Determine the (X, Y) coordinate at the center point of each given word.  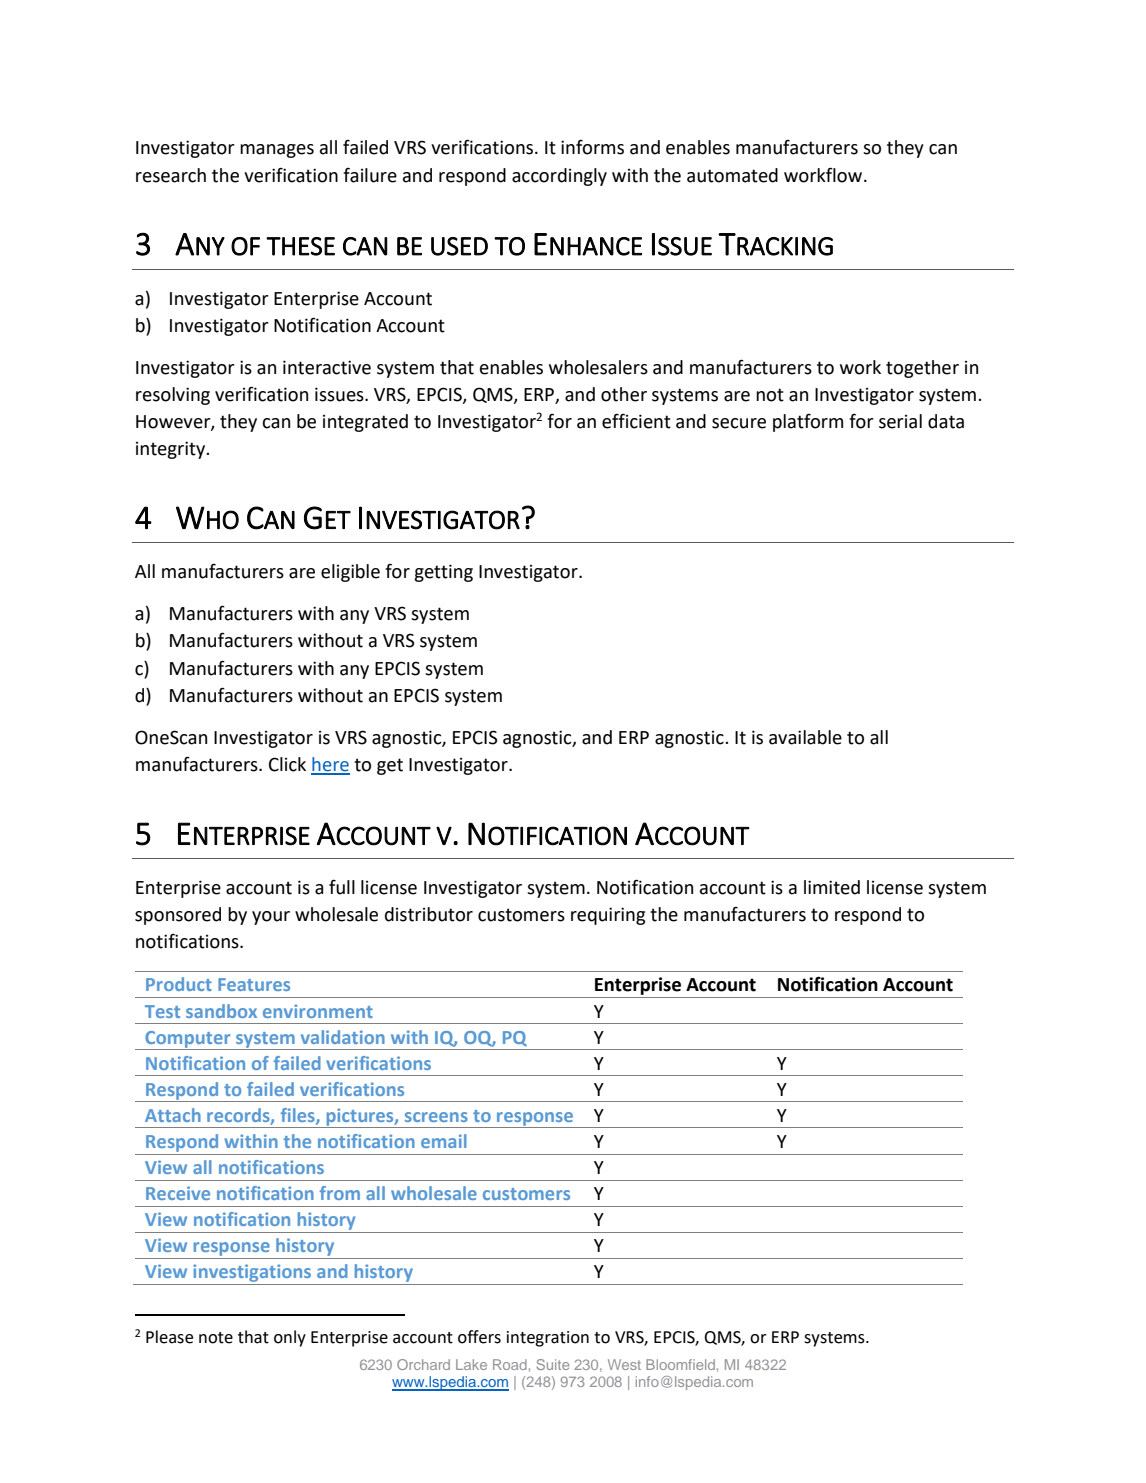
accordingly (559, 177)
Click (287, 764)
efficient (636, 421)
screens (436, 1117)
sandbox (221, 1011)
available (805, 737)
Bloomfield (680, 1364)
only (290, 1338)
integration (548, 1339)
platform (808, 423)
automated (732, 175)
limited (832, 887)
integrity (172, 450)
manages (277, 151)
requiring (608, 916)
